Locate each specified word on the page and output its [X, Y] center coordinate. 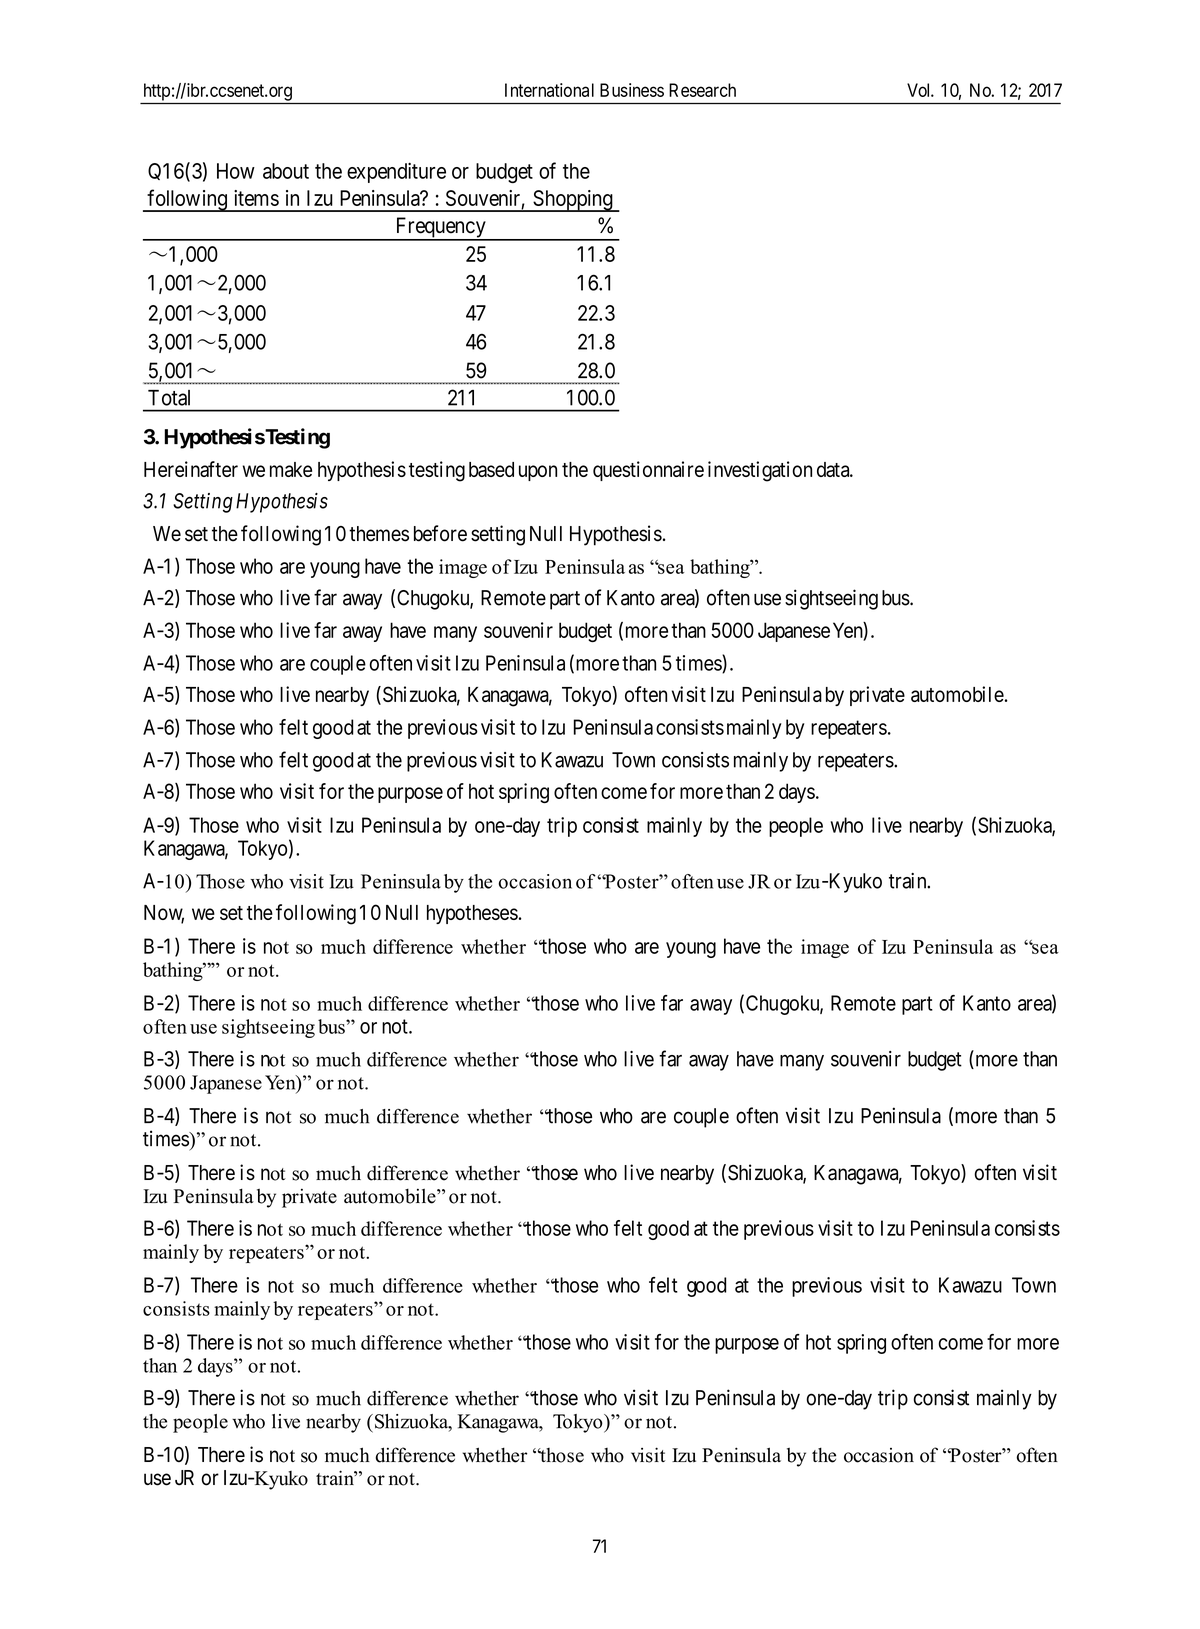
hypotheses [472, 914]
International [549, 90]
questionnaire [648, 471]
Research [702, 90]
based [491, 469]
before [440, 533]
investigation [760, 471]
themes [379, 534]
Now [164, 914]
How [236, 171]
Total [169, 398]
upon [538, 473]
